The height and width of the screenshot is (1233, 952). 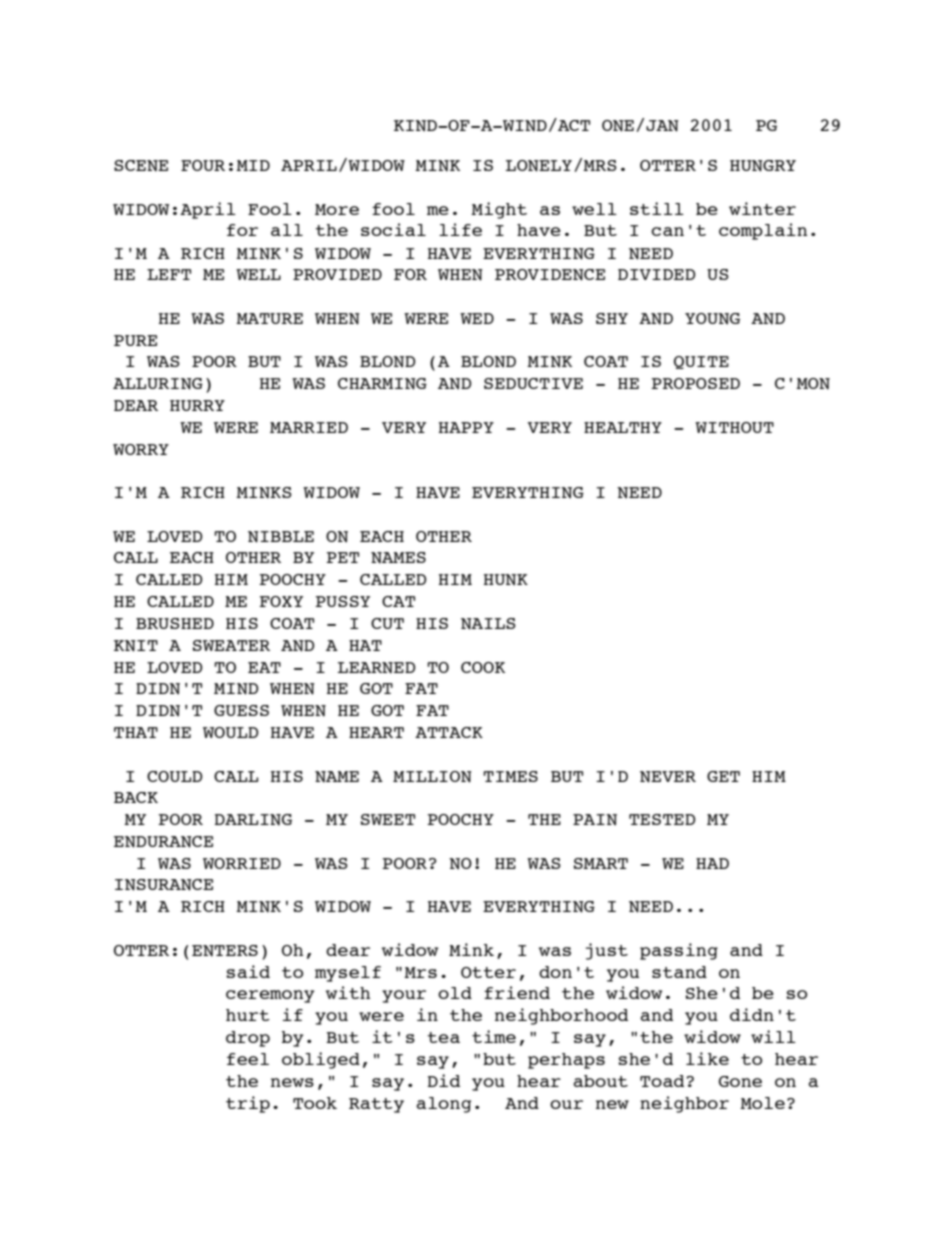 What do you see at coordinates (707, 1058) in the screenshot?
I see `like` at bounding box center [707, 1058].
